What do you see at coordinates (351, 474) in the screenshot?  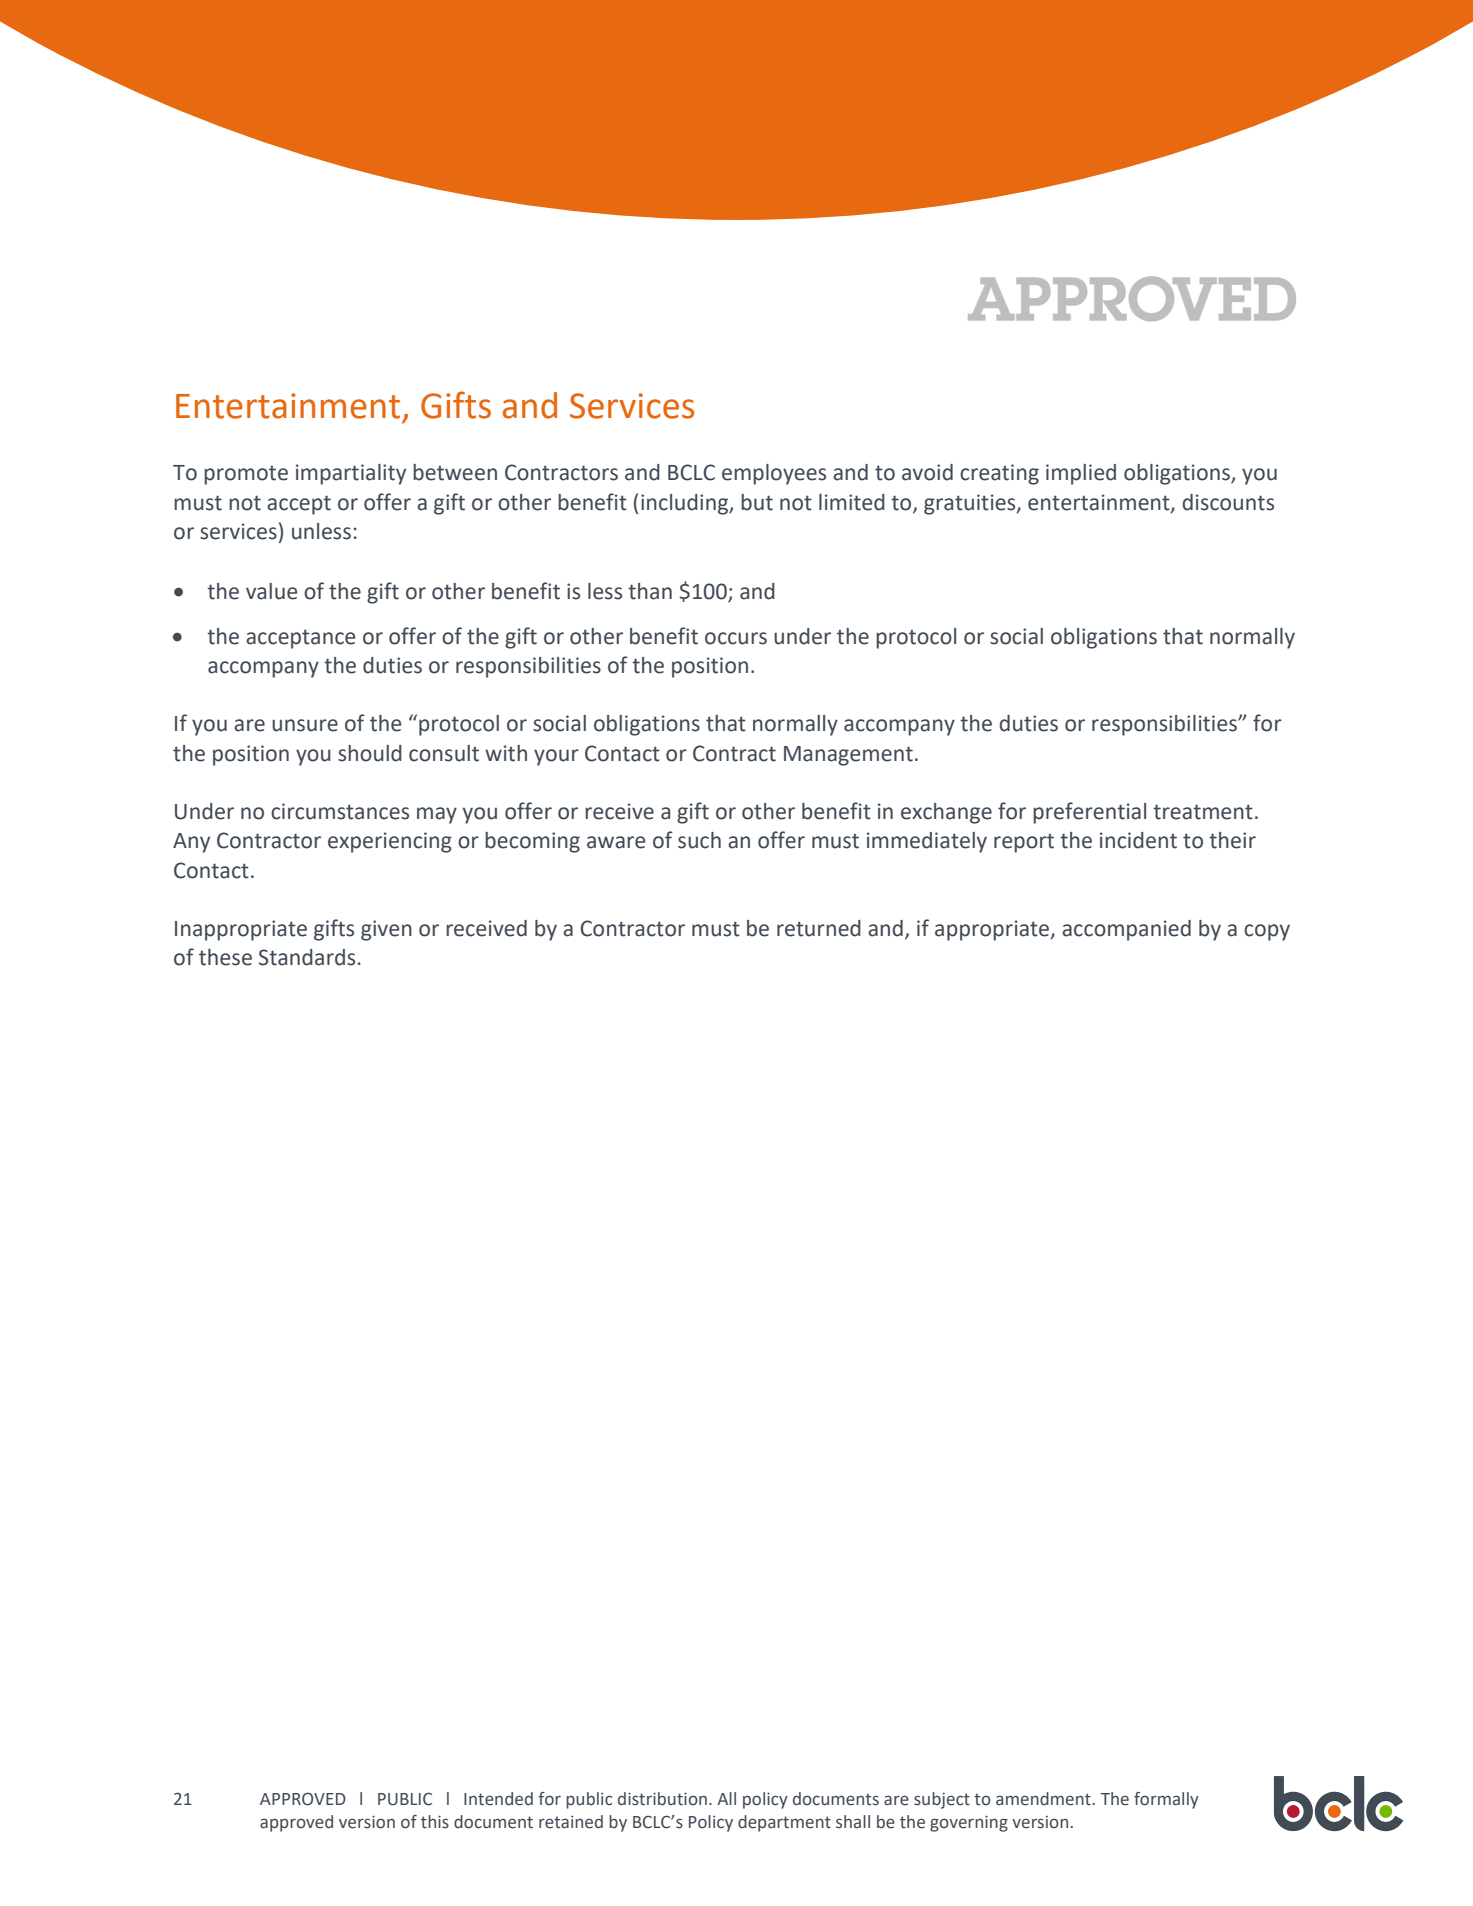 I see `impartiality` at bounding box center [351, 474].
